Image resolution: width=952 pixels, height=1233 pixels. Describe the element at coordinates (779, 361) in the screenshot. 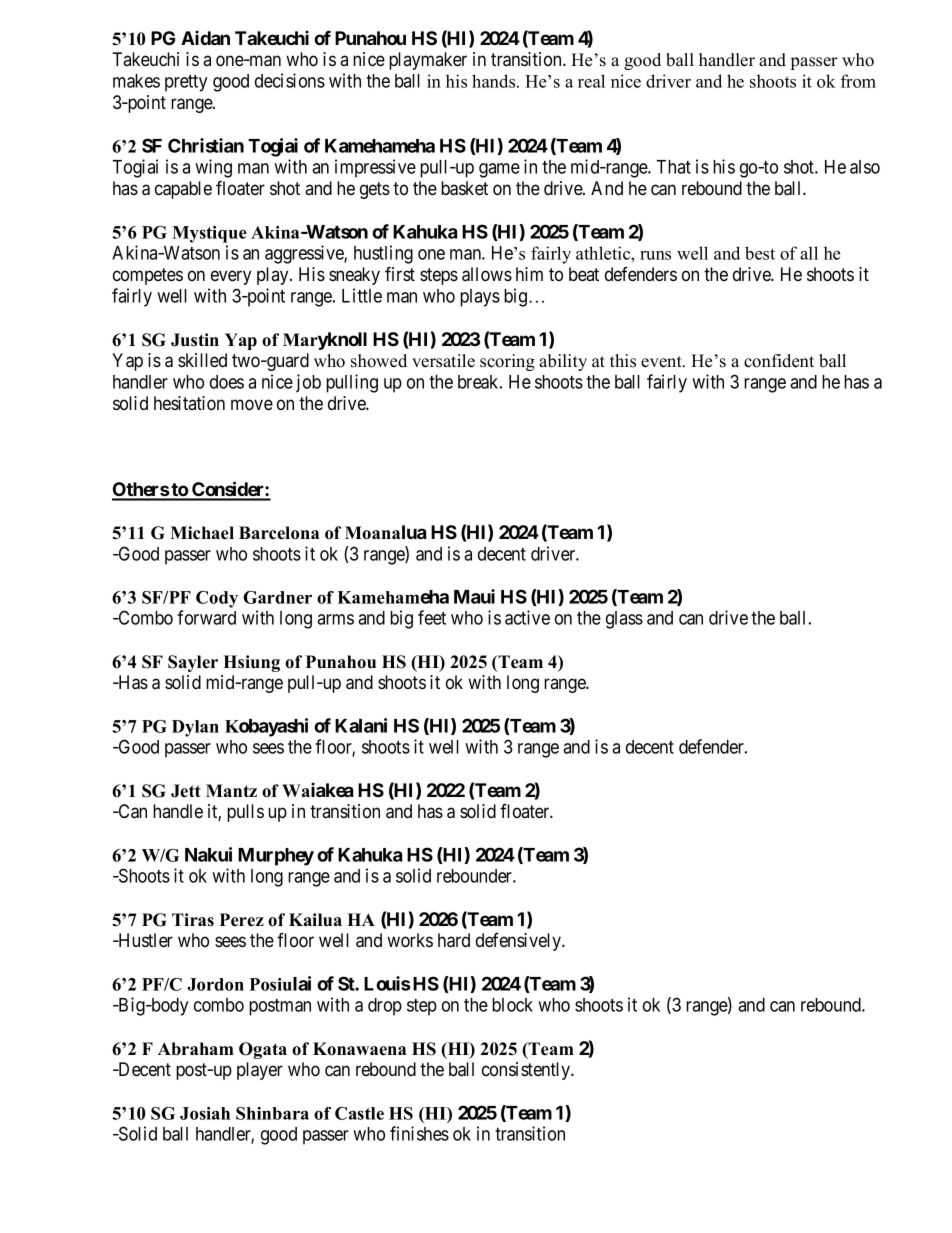

I see `confident` at that location.
